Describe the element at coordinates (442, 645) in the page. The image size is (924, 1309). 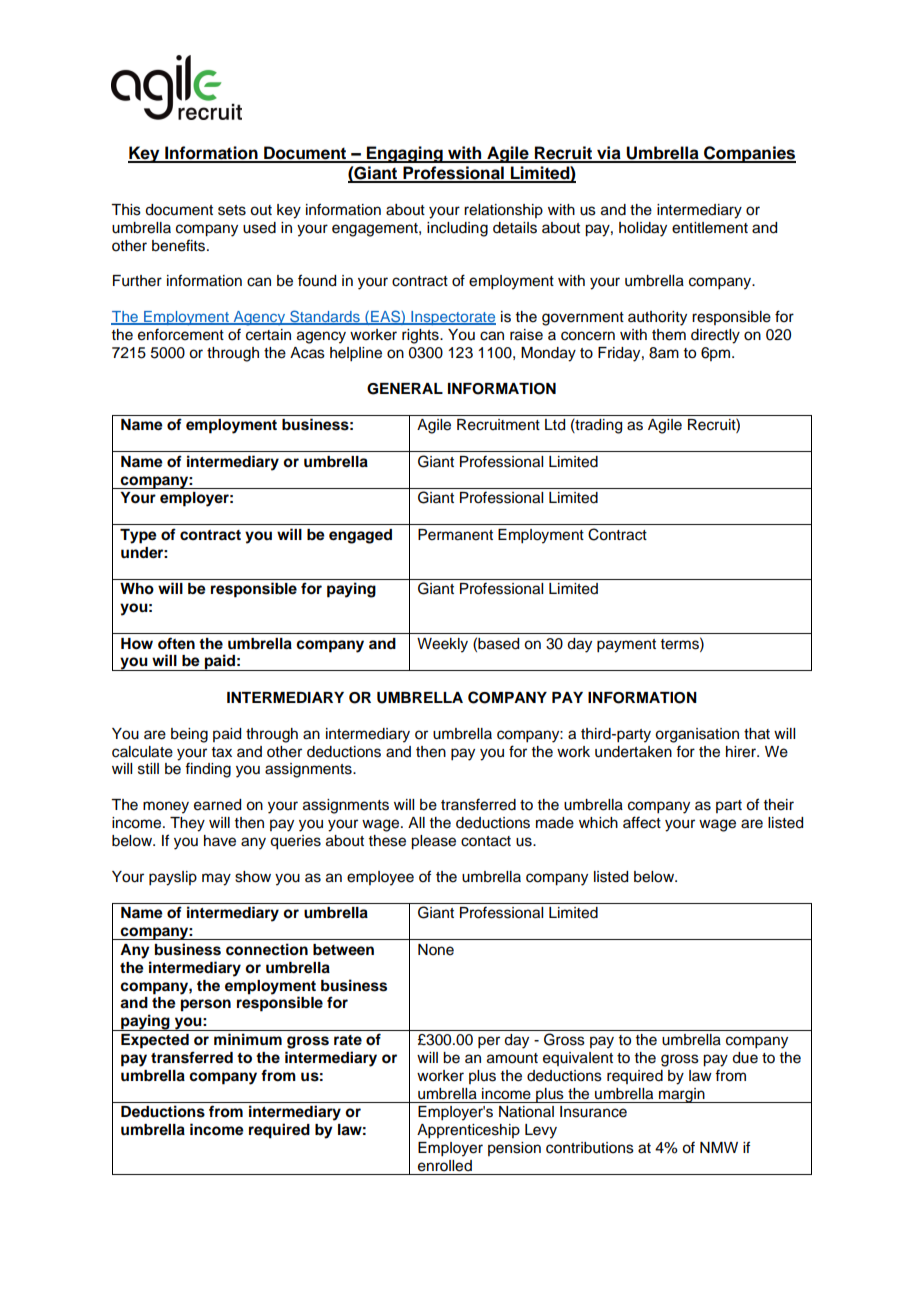
I see `Weekly` at that location.
